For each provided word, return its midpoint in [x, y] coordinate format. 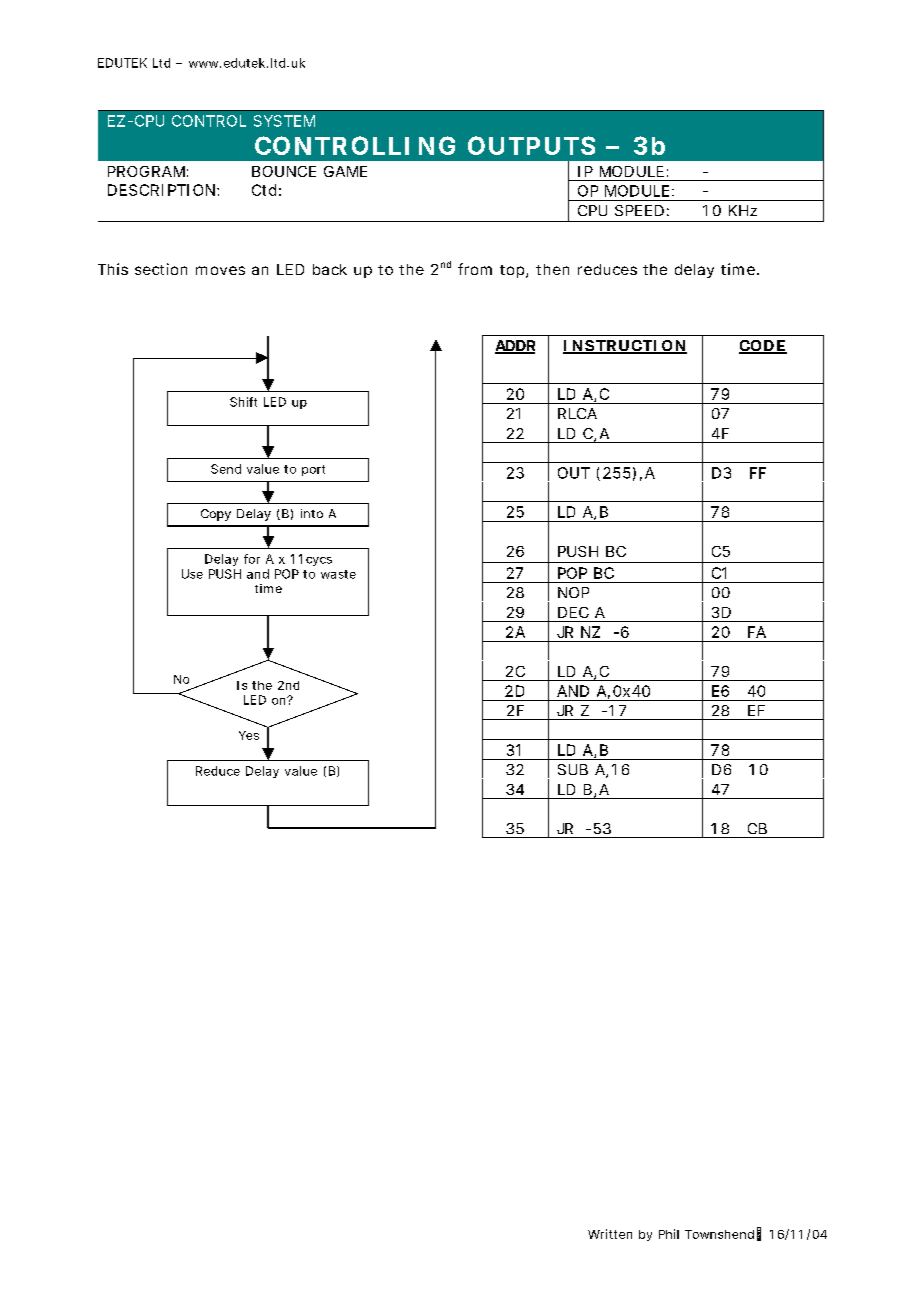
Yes [249, 735]
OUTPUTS [531, 145]
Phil [669, 1234]
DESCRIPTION [161, 190]
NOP [573, 592]
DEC [573, 612]
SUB [573, 769]
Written [610, 1234]
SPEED [639, 210]
